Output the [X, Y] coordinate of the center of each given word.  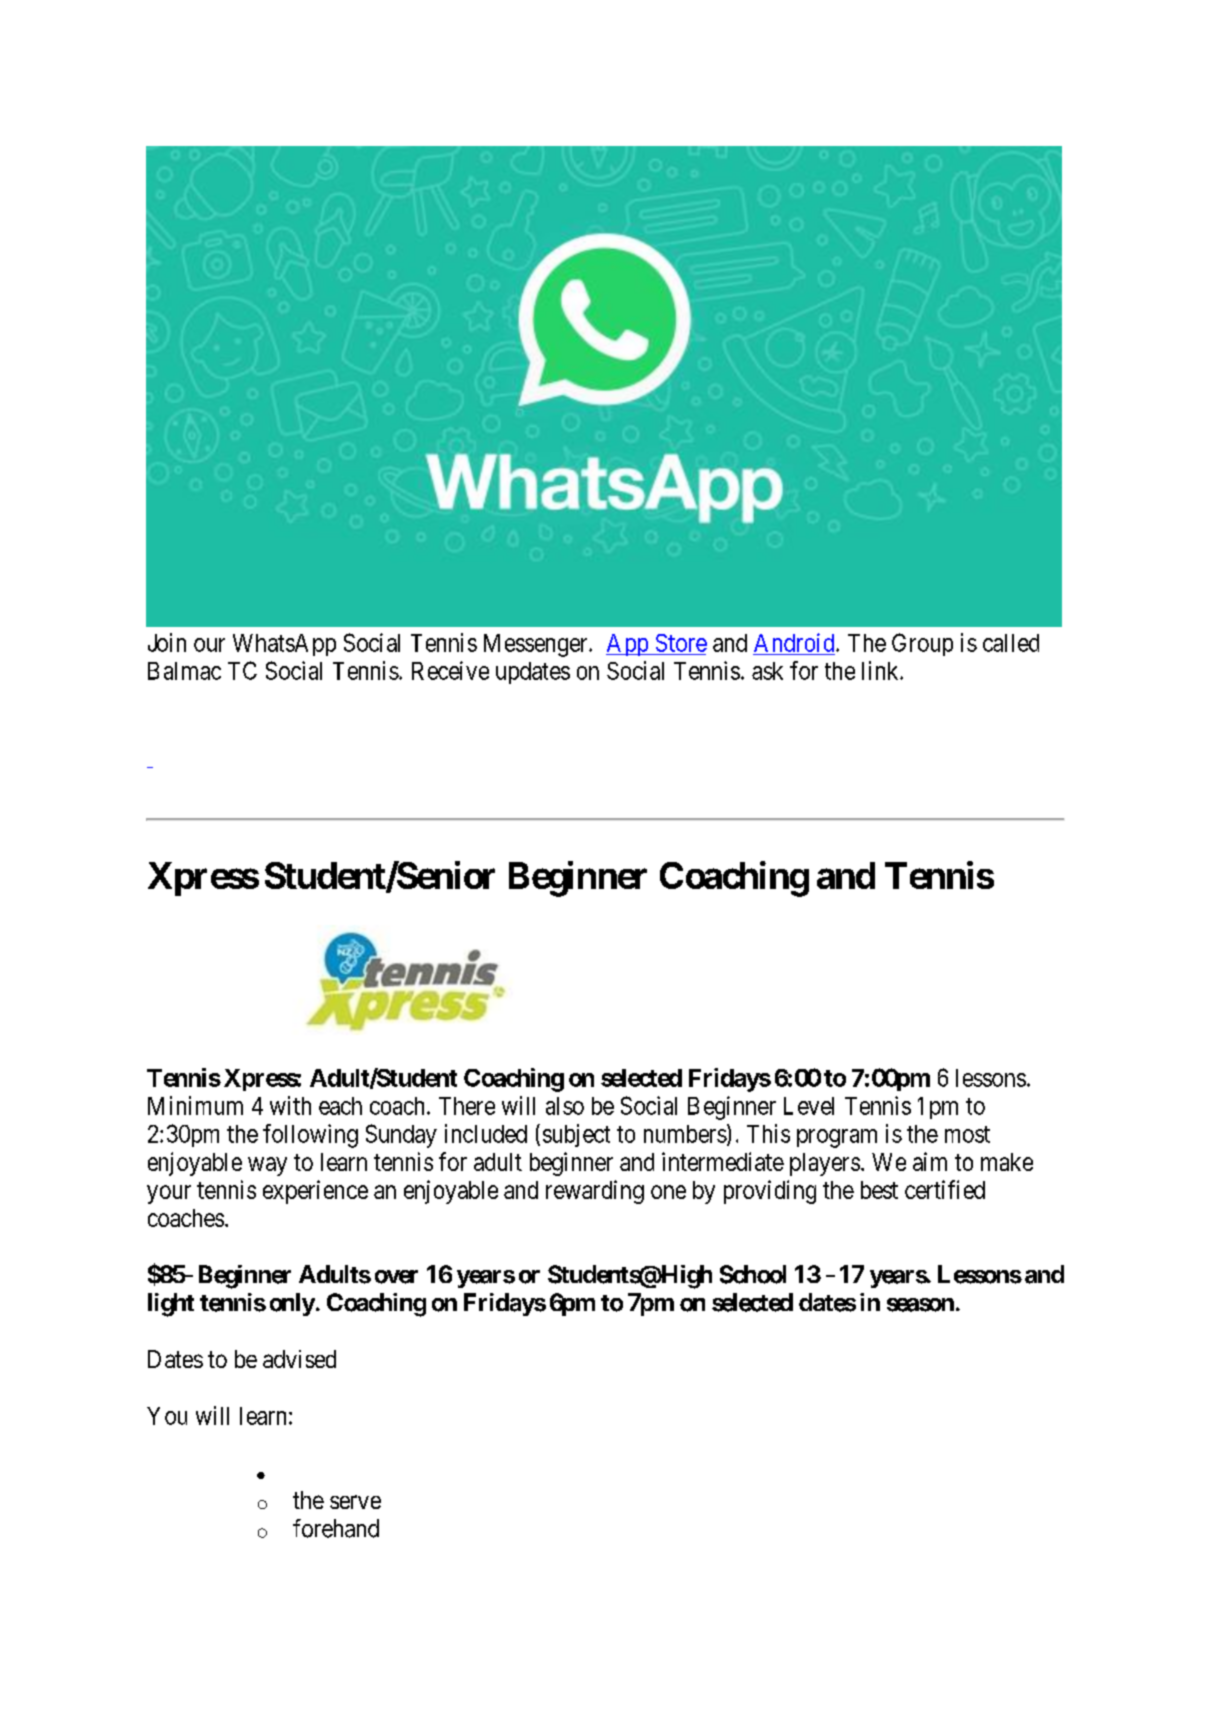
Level [809, 1106]
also [565, 1106]
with [290, 1105]
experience [315, 1192]
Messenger [537, 645]
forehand [336, 1528]
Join [167, 642]
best [879, 1190]
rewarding [595, 1192]
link [881, 670]
